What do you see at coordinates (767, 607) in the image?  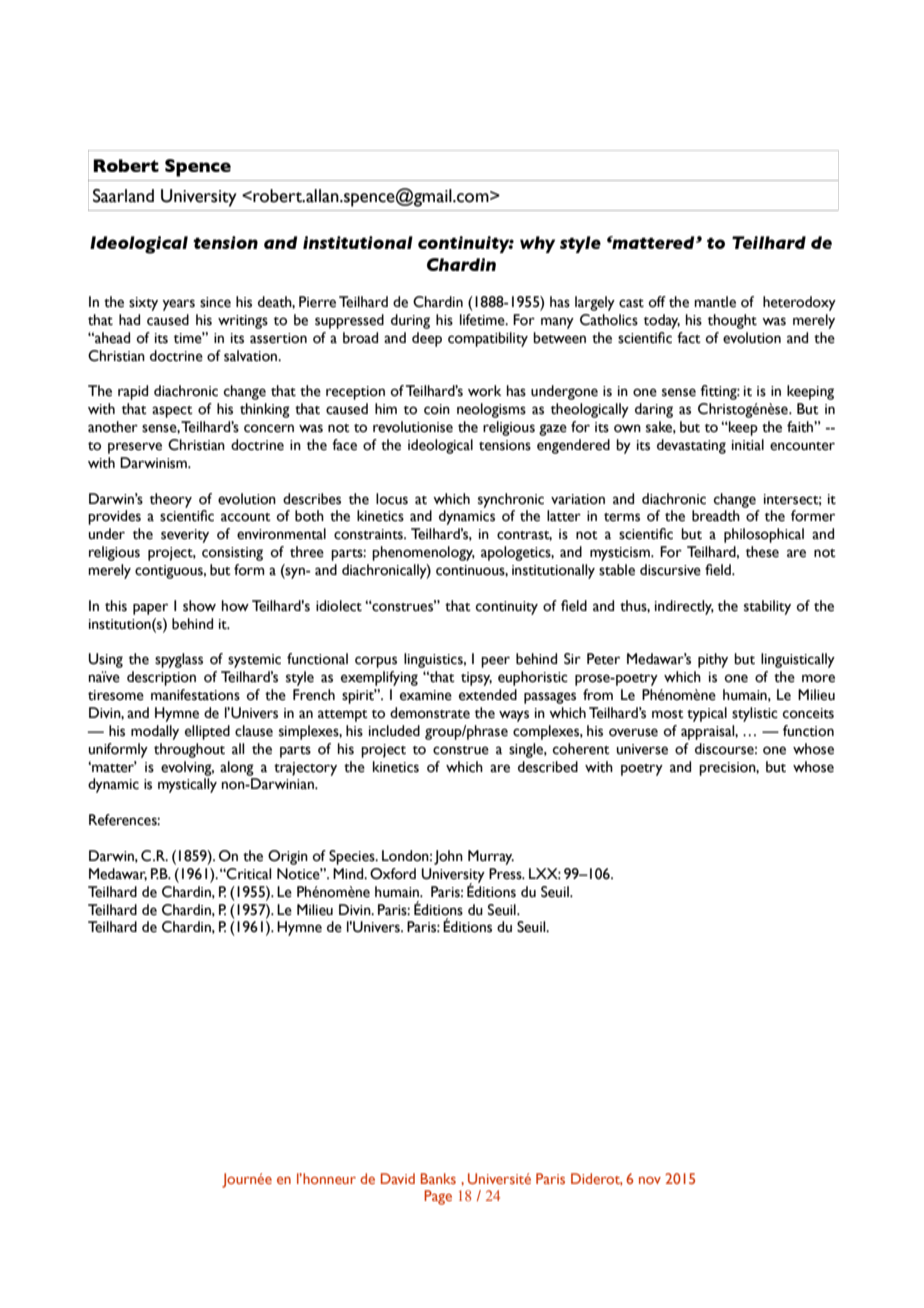 I see `stability` at bounding box center [767, 607].
